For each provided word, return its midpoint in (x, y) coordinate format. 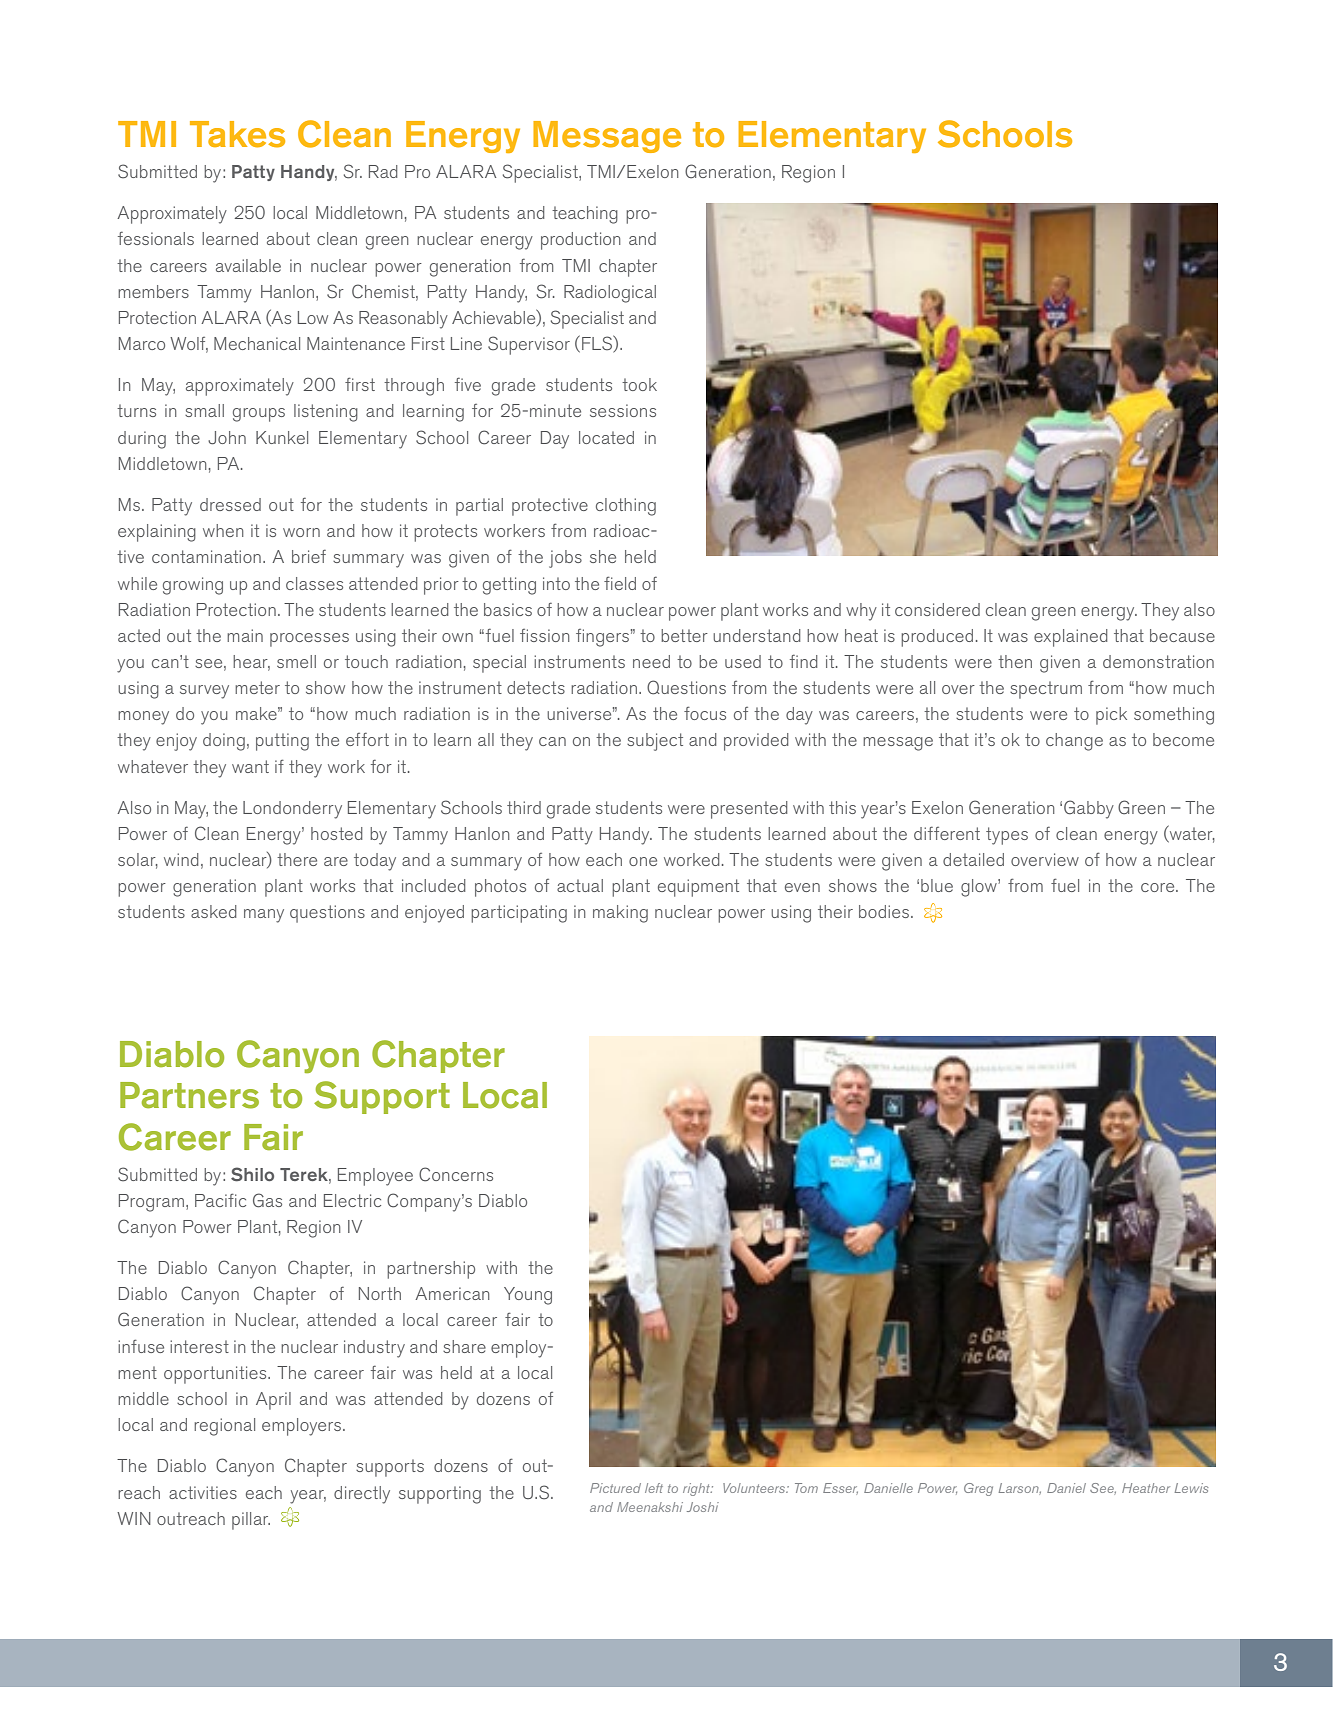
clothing (626, 507)
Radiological (610, 294)
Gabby (1089, 809)
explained (1071, 638)
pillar (251, 1521)
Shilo (252, 1174)
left (654, 1488)
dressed (230, 504)
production (581, 241)
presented (749, 810)
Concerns (456, 1174)
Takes (237, 134)
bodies (885, 911)
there (297, 859)
